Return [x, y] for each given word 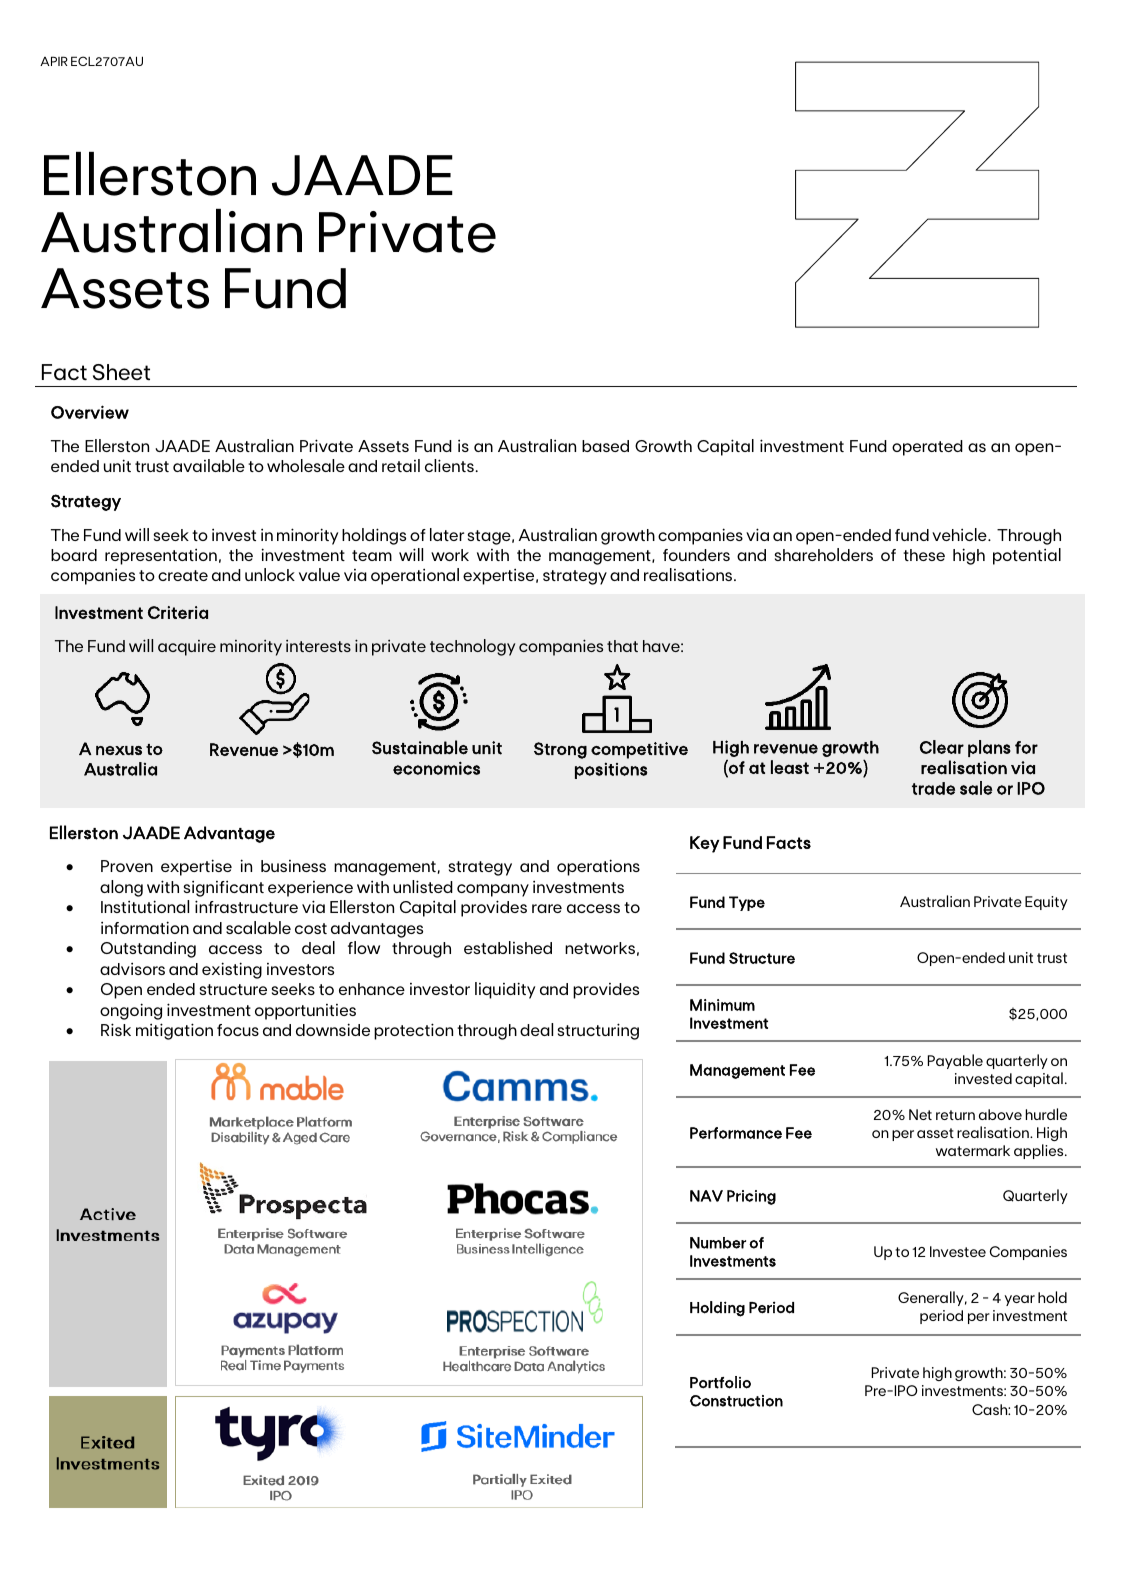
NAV [706, 1196]
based [605, 446]
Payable [955, 1061]
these [924, 555]
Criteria [178, 612]
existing [232, 970]
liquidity [505, 990]
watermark [973, 1150]
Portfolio [720, 1382]
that [622, 646]
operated [927, 448]
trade [933, 788]
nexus [119, 750]
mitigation [174, 1031]
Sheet [121, 372]
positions [611, 770]
